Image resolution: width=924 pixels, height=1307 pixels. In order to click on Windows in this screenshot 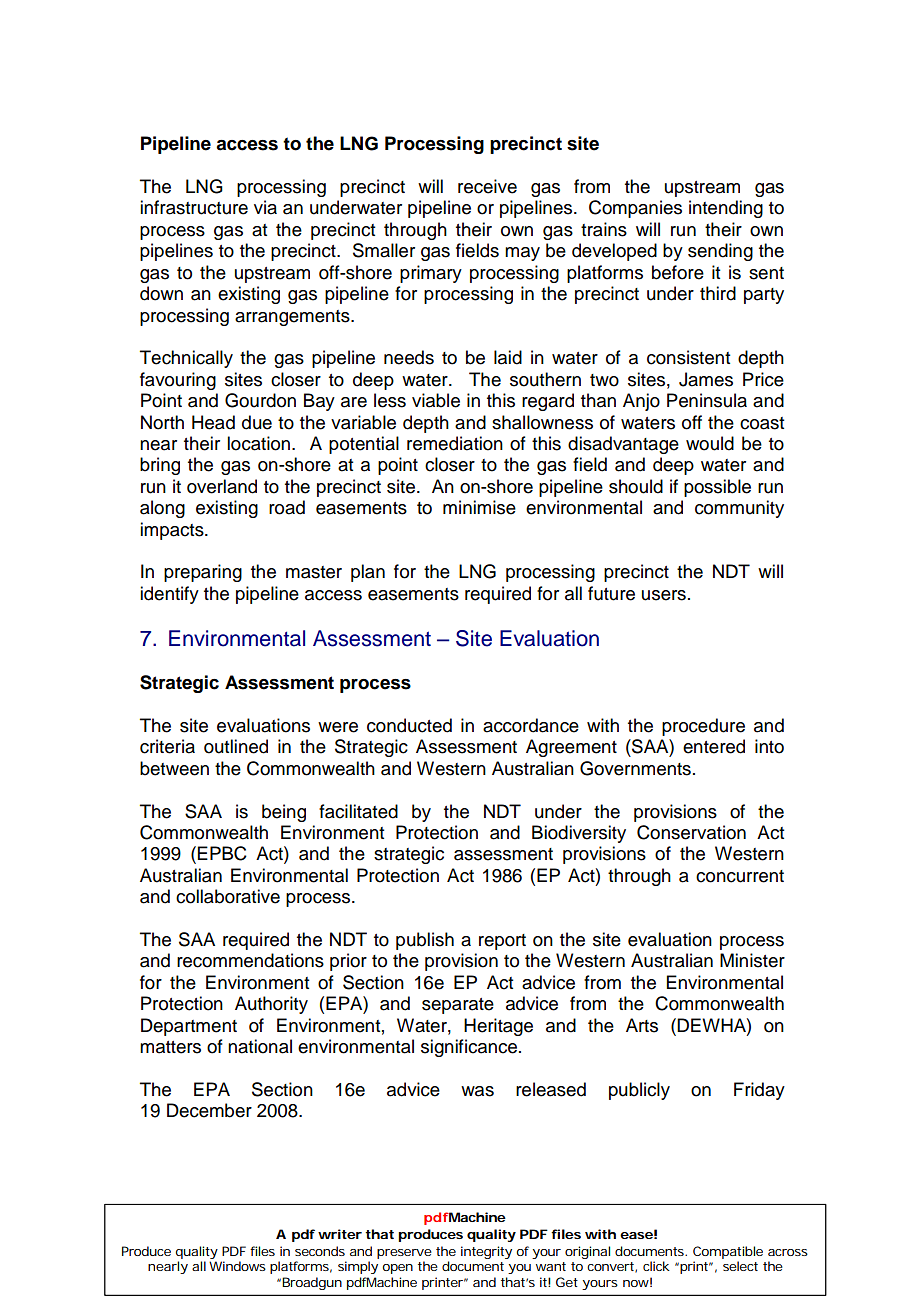, I will do `click(237, 1266)`.
